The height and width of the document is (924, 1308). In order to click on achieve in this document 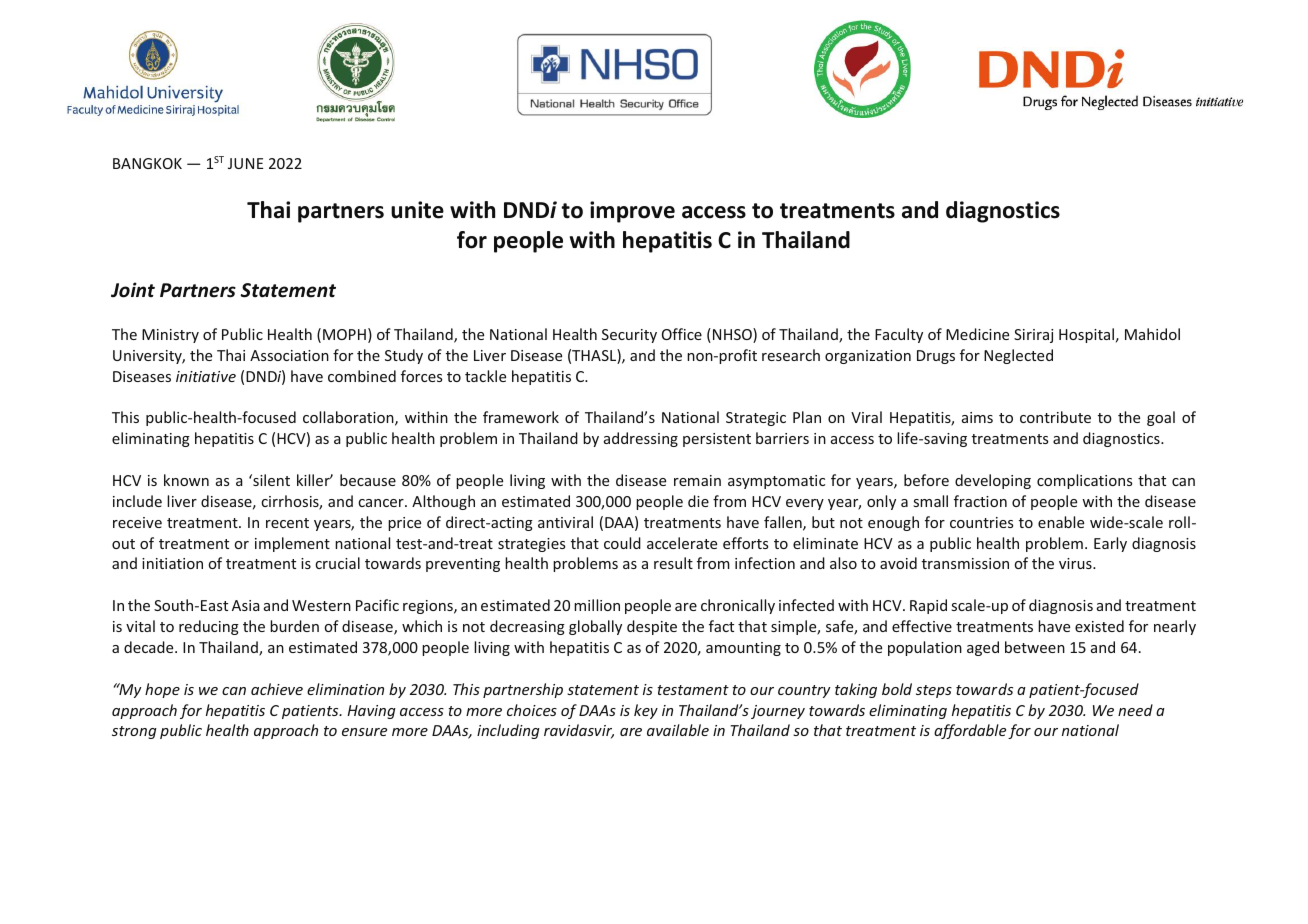, I will do `click(277, 689)`.
